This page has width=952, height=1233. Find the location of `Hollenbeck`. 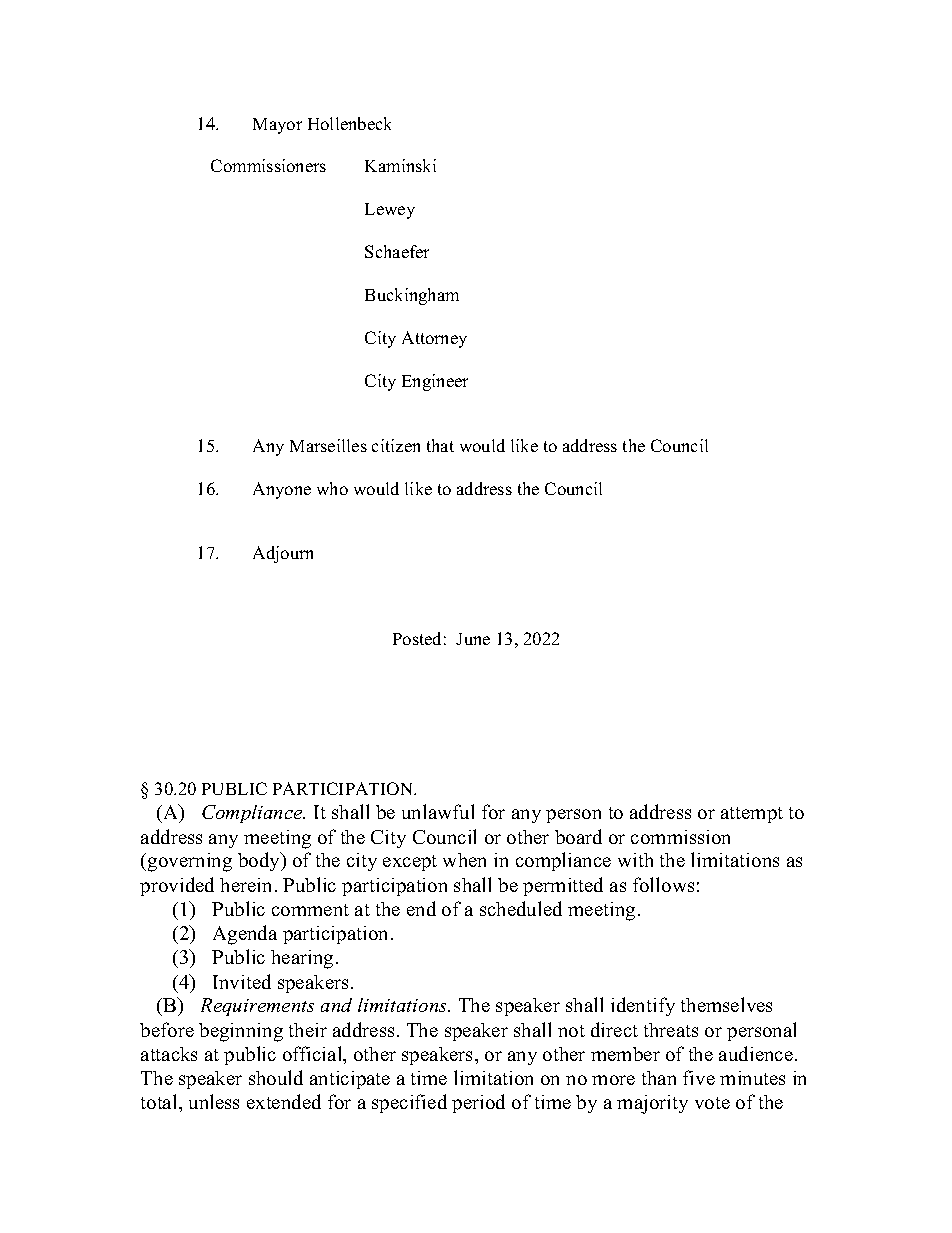

Hollenbeck is located at coordinates (349, 123).
